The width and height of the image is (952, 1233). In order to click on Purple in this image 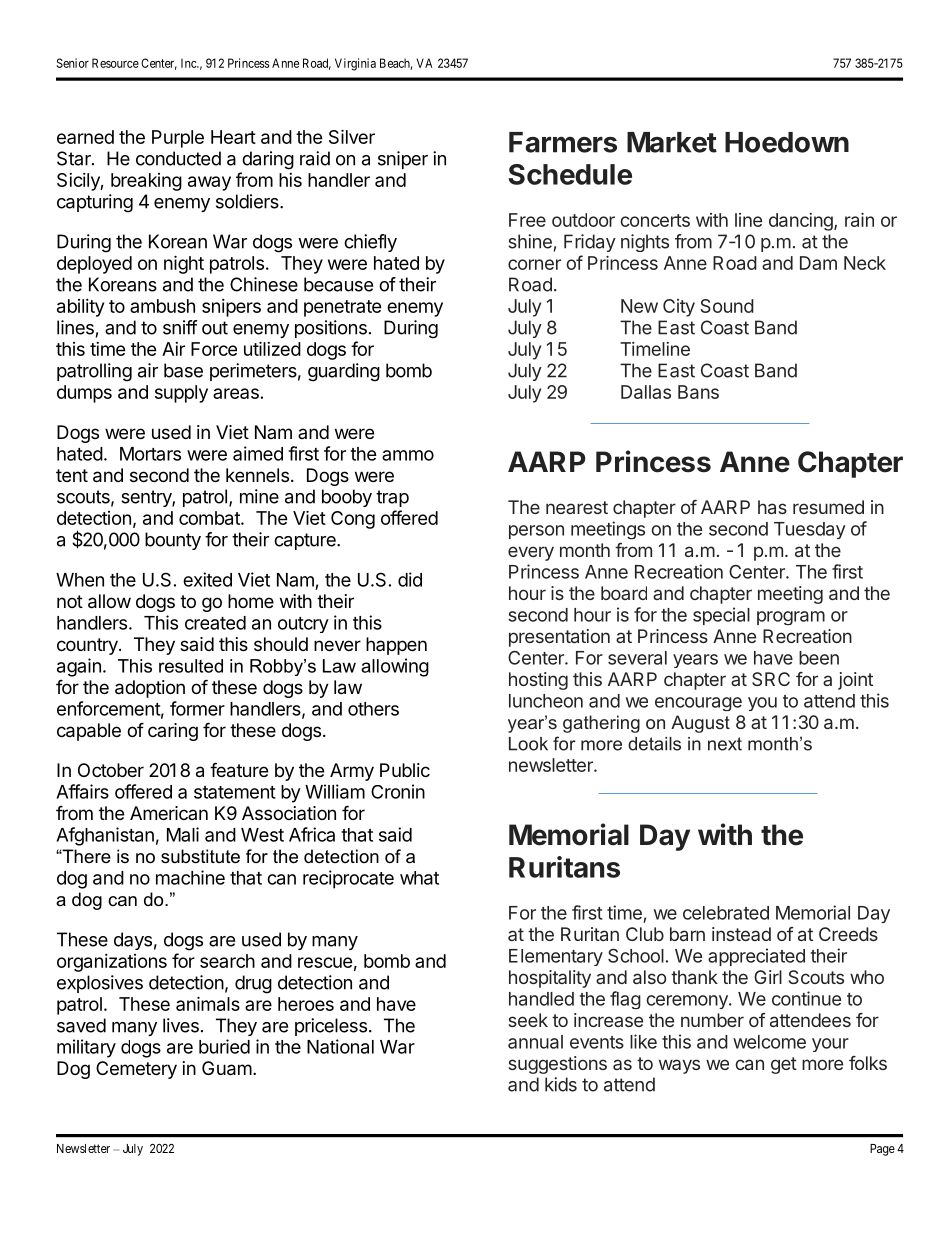, I will do `click(178, 139)`.
